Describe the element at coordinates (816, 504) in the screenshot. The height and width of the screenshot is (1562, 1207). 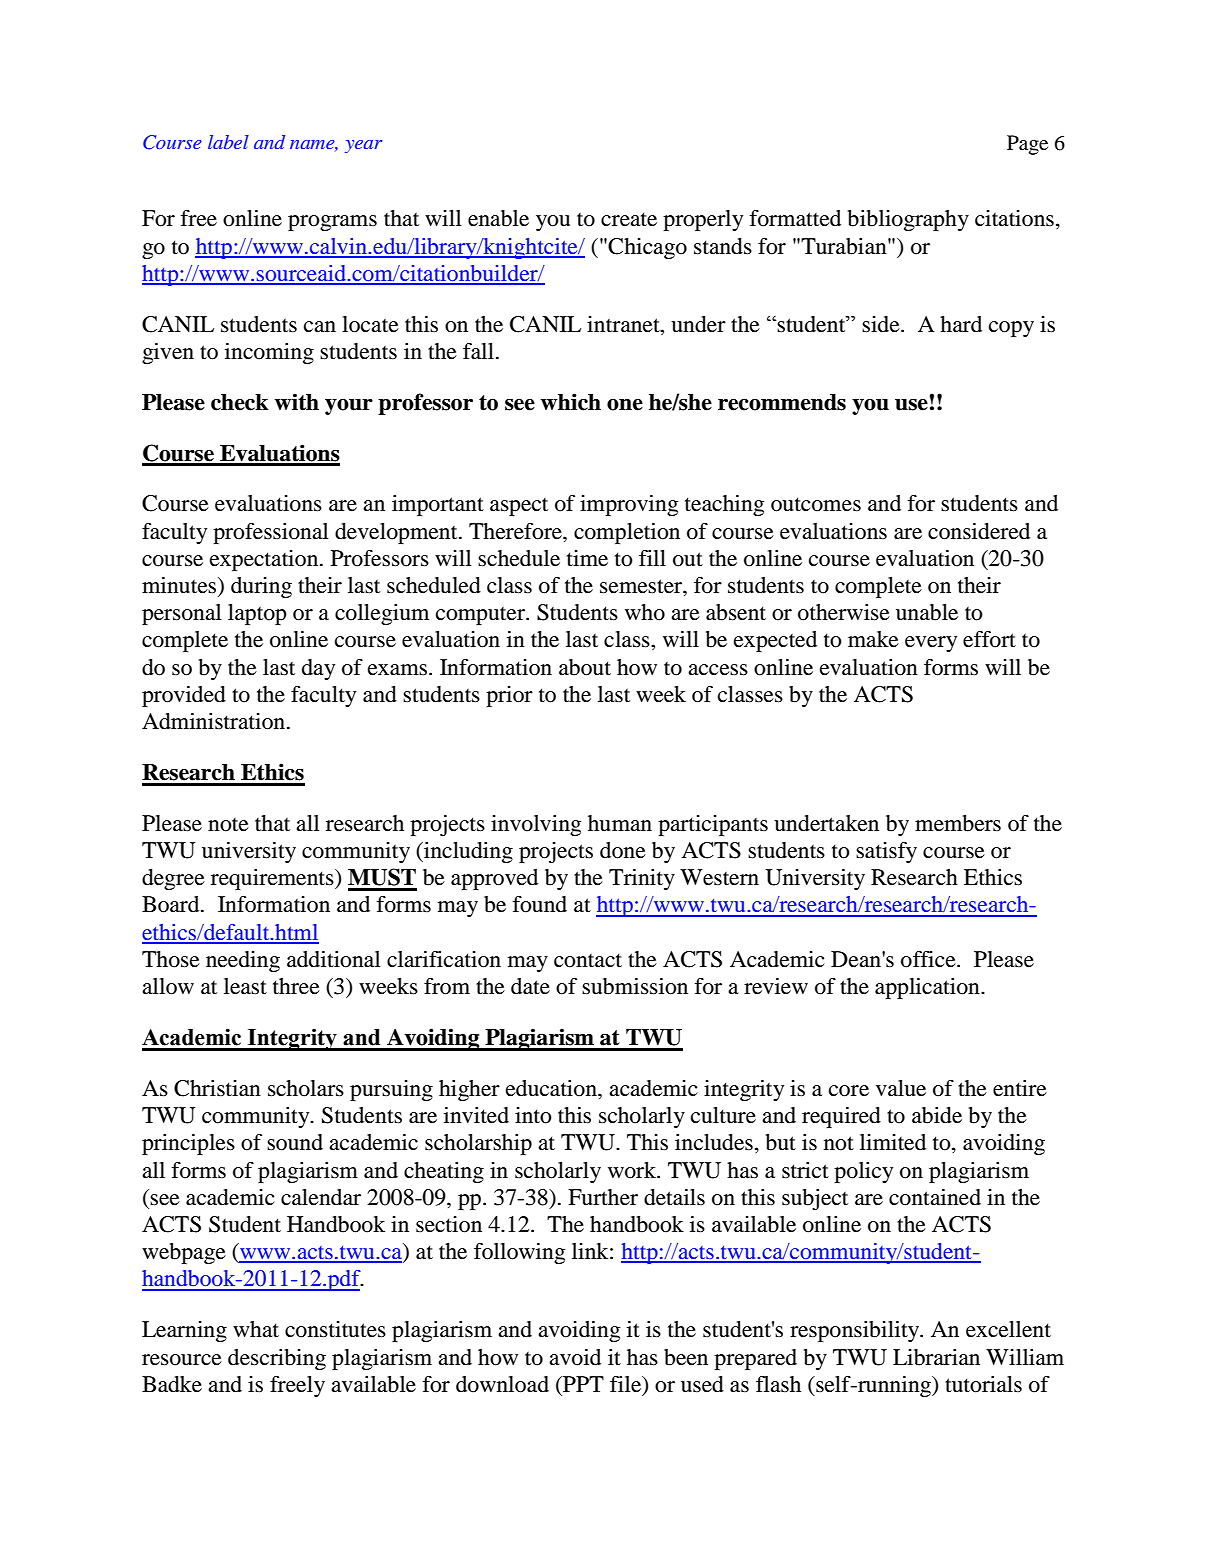
I see `outcomes` at that location.
